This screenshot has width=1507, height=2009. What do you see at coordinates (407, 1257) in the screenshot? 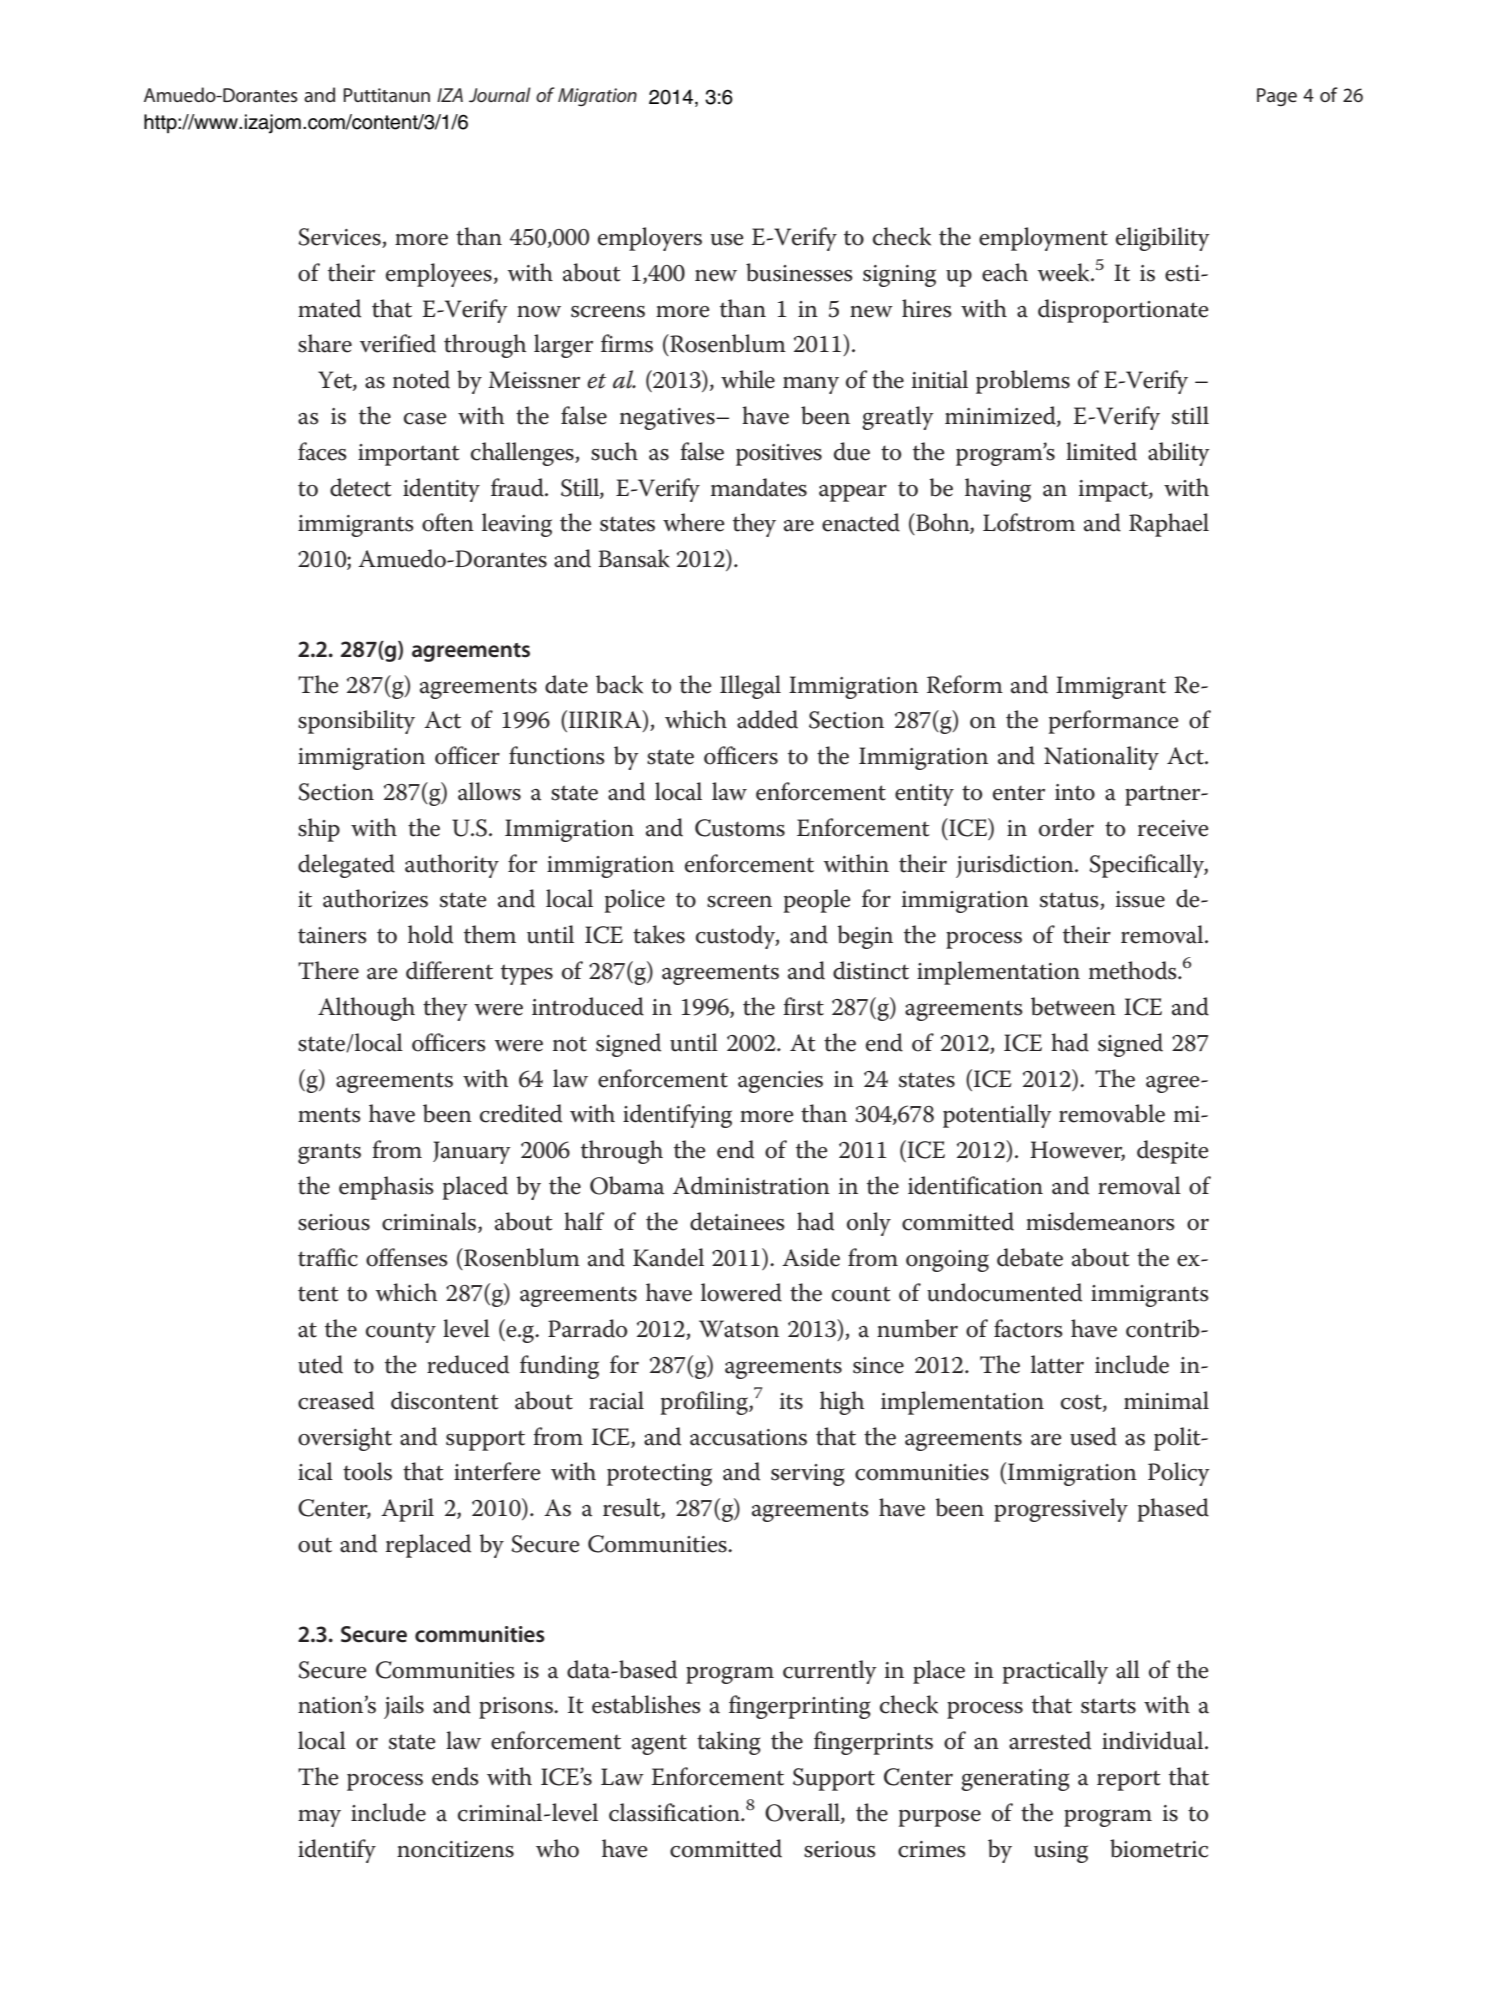
I see `offenses` at bounding box center [407, 1257].
